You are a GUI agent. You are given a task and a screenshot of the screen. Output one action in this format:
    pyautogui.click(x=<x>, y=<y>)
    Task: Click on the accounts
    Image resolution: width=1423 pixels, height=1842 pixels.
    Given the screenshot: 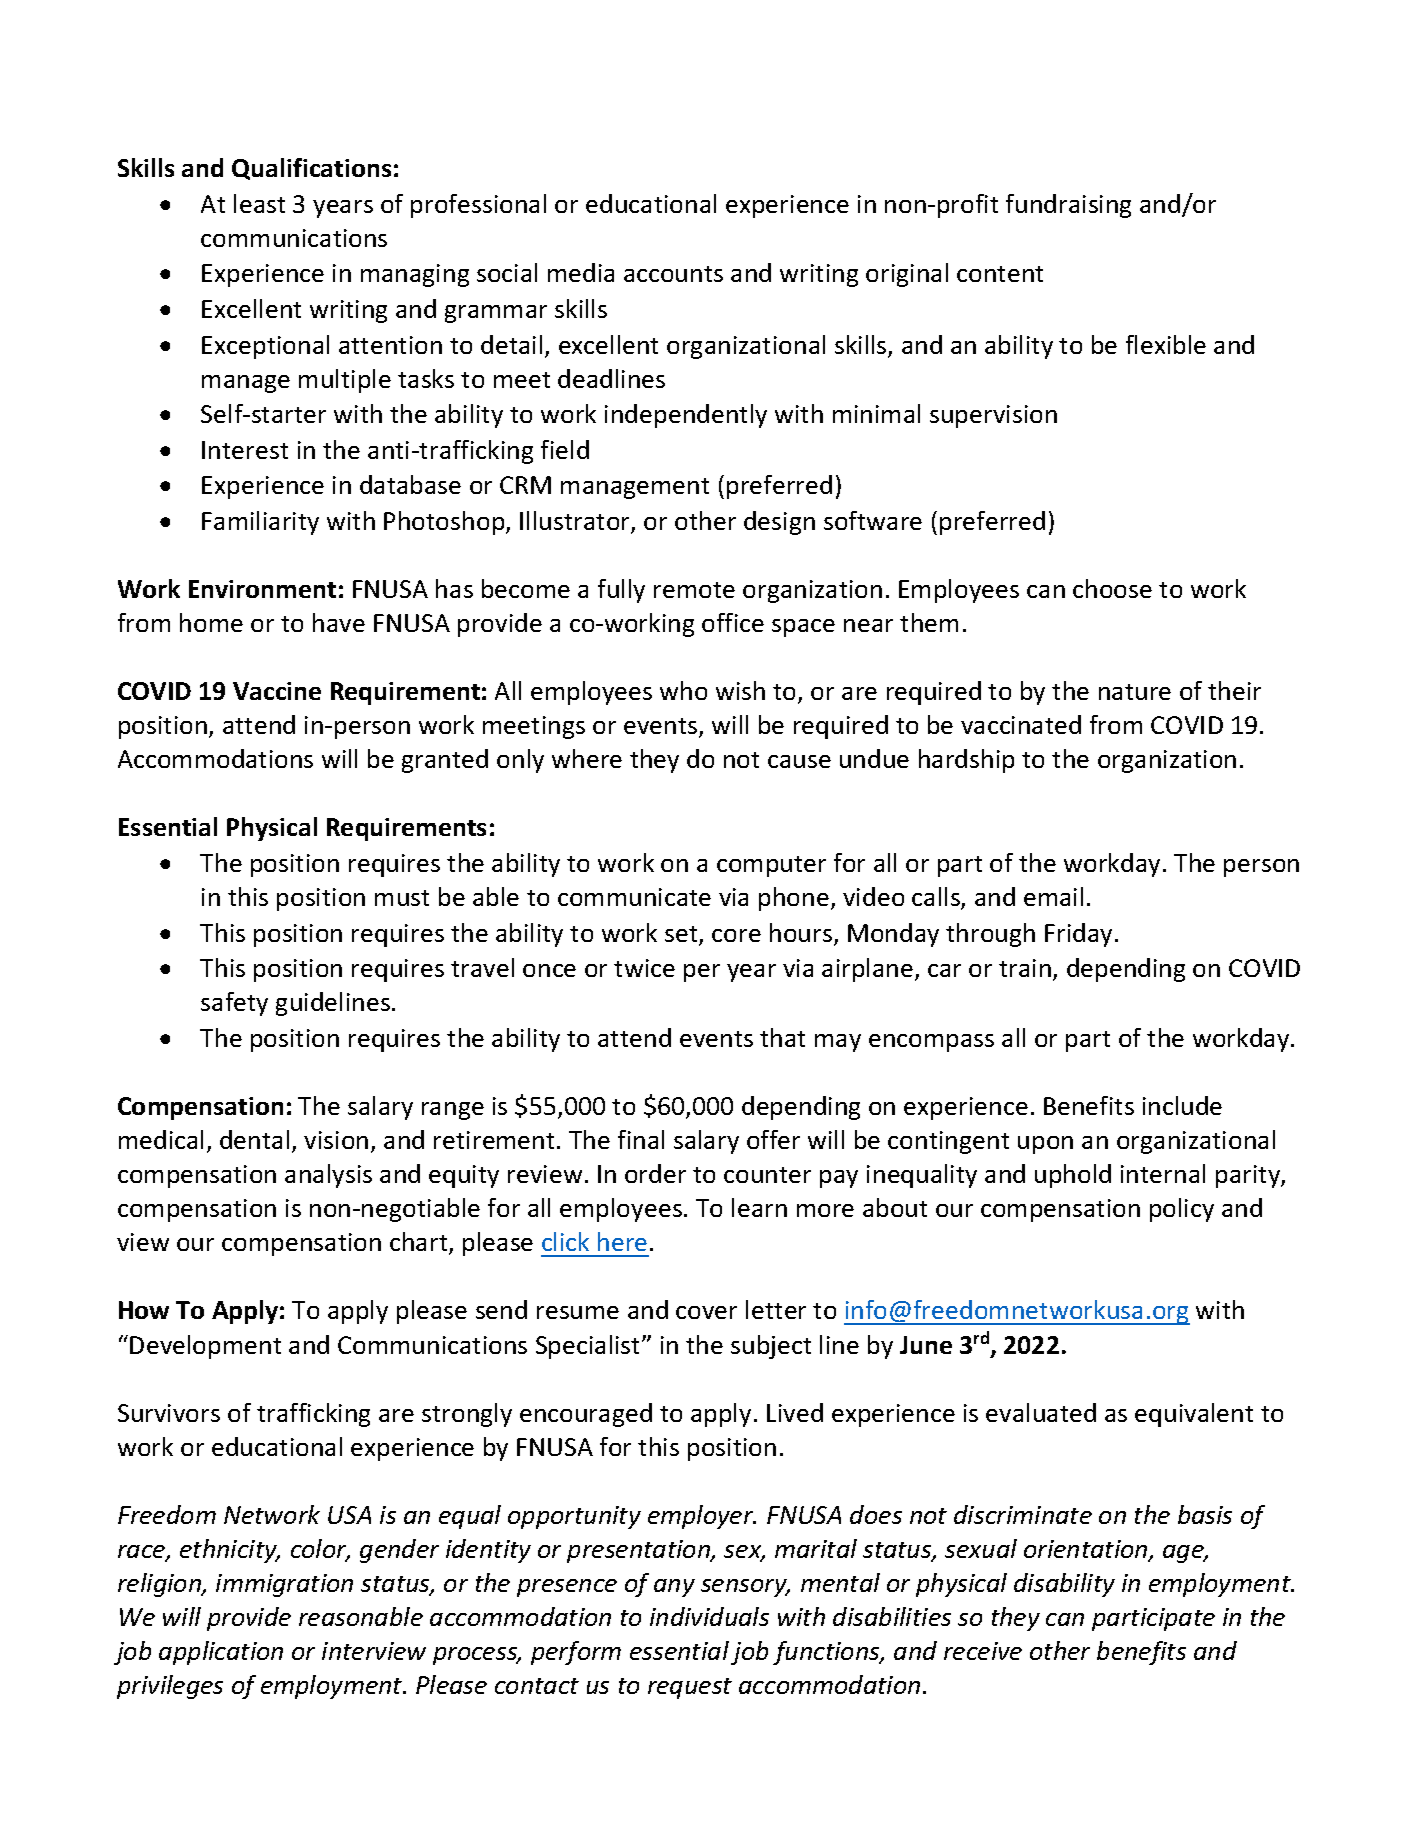 What is the action you would take?
    pyautogui.click(x=673, y=274)
